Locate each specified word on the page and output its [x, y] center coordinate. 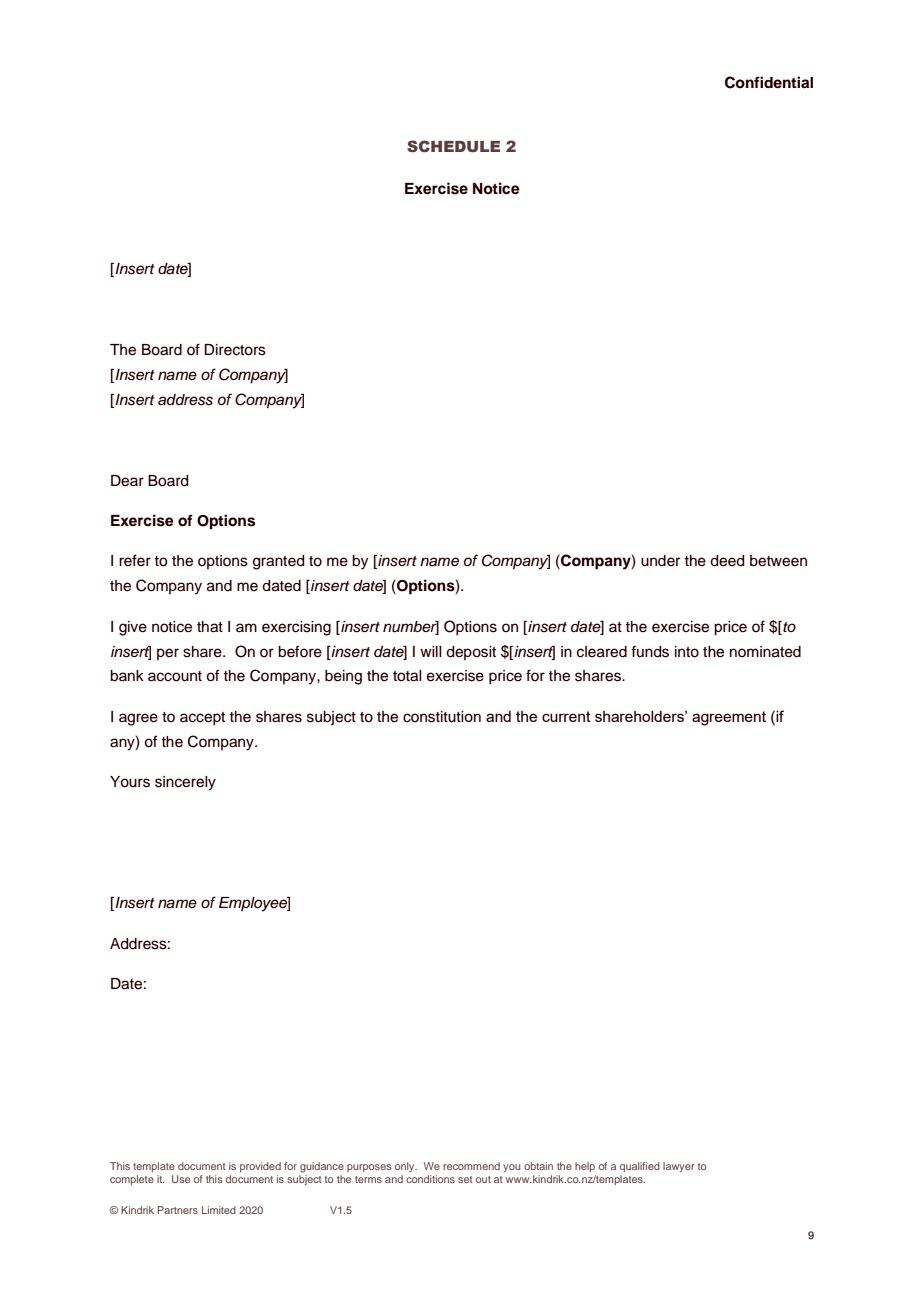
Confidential [769, 82]
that [210, 627]
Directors [235, 350]
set [465, 1179]
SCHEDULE [453, 146]
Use [181, 1179]
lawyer [679, 1167]
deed [727, 561]
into [687, 652]
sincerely [185, 783]
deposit [471, 653]
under [660, 561]
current [566, 716]
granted [278, 562]
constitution [442, 717]
